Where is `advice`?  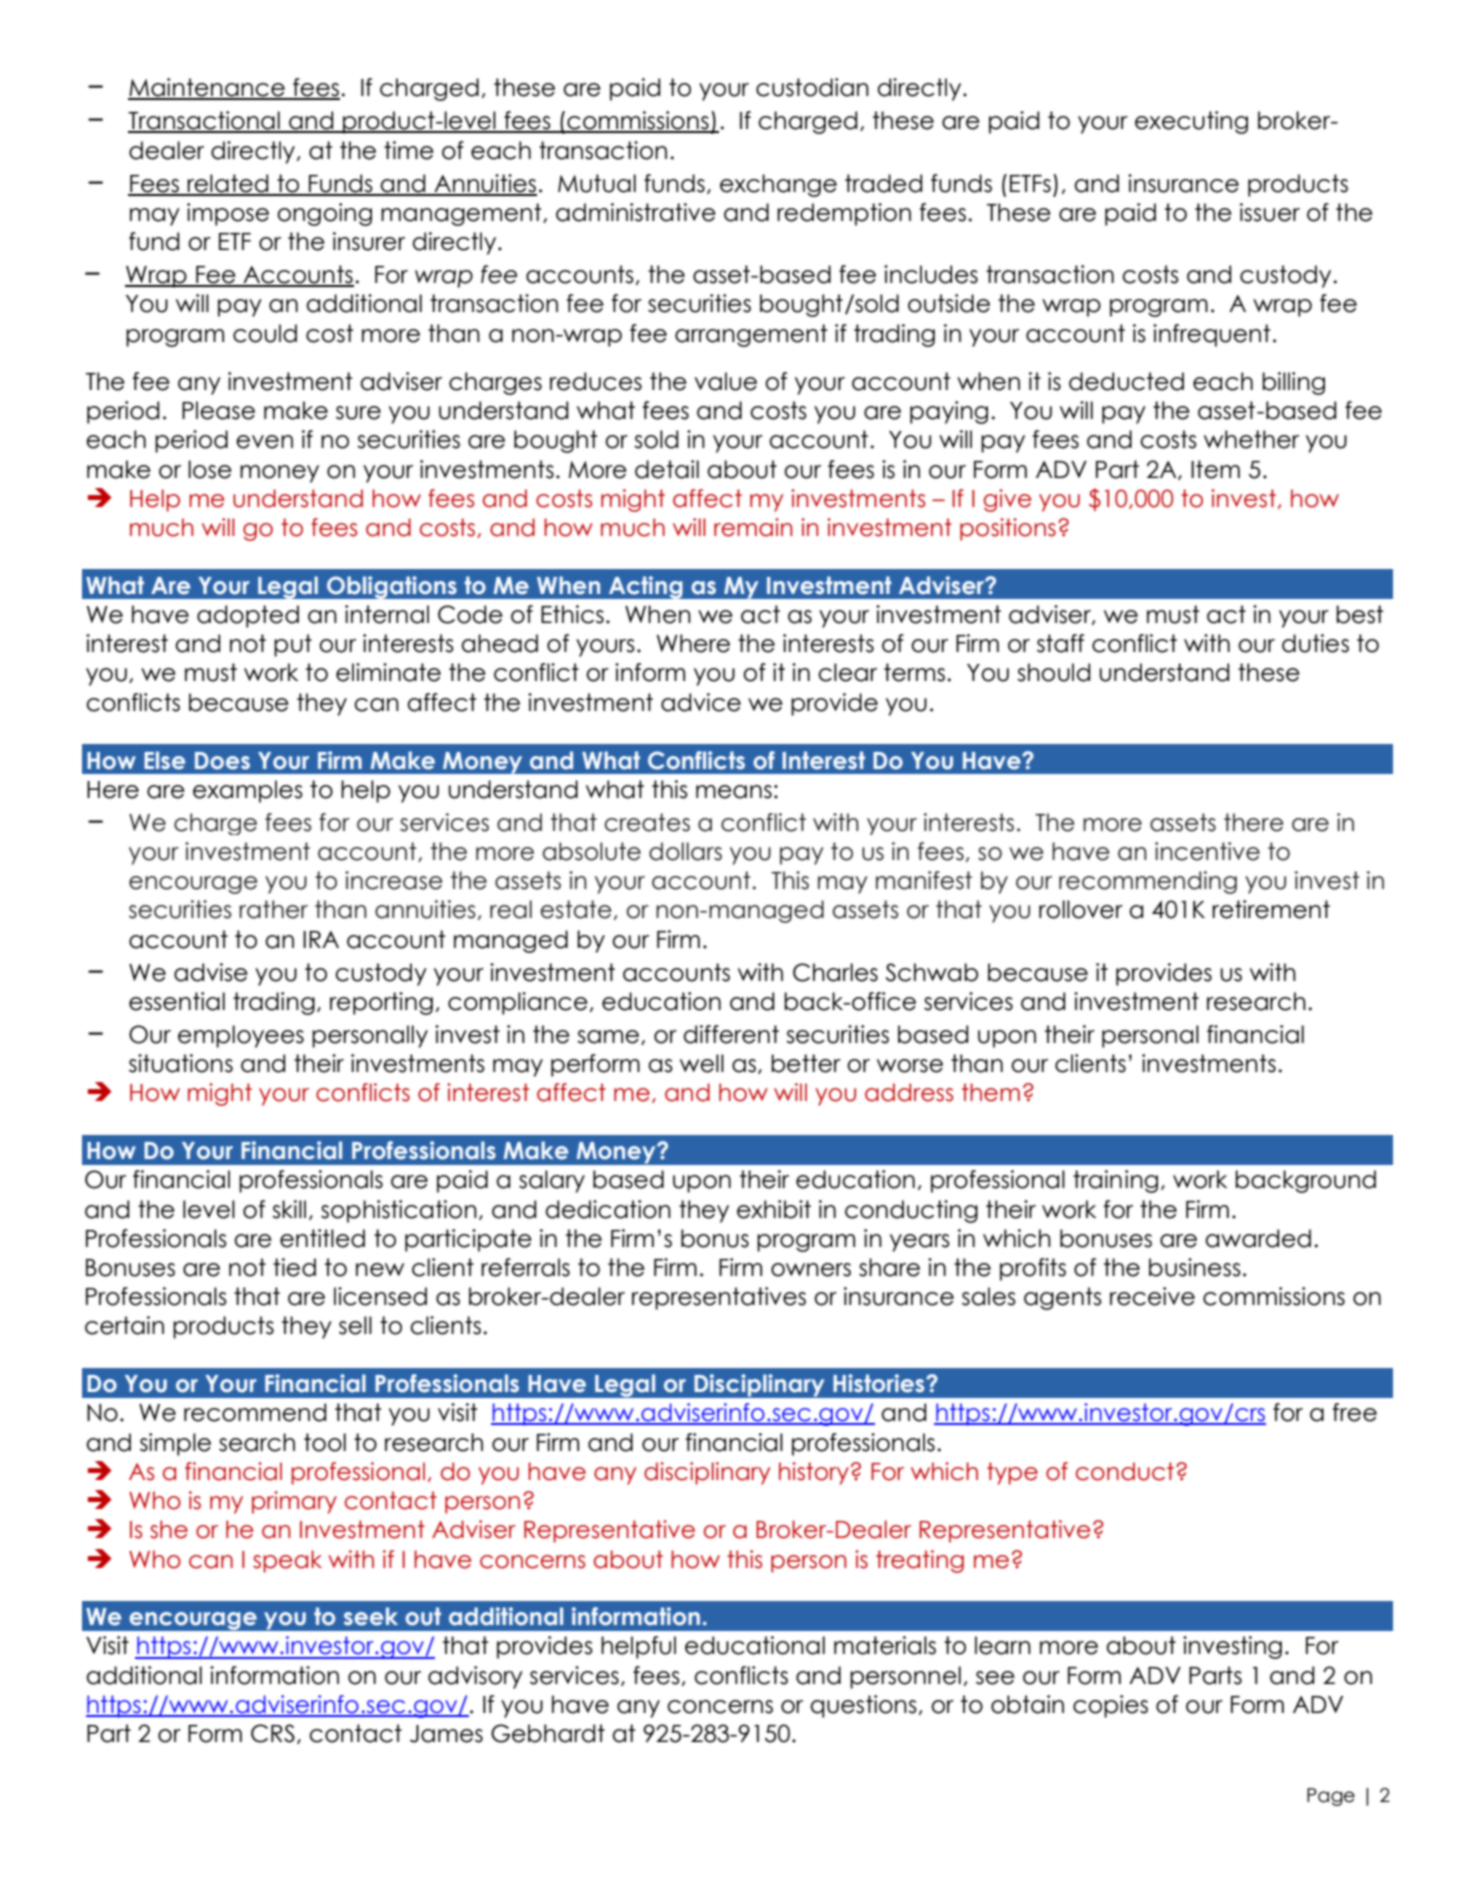
advice is located at coordinates (701, 702).
